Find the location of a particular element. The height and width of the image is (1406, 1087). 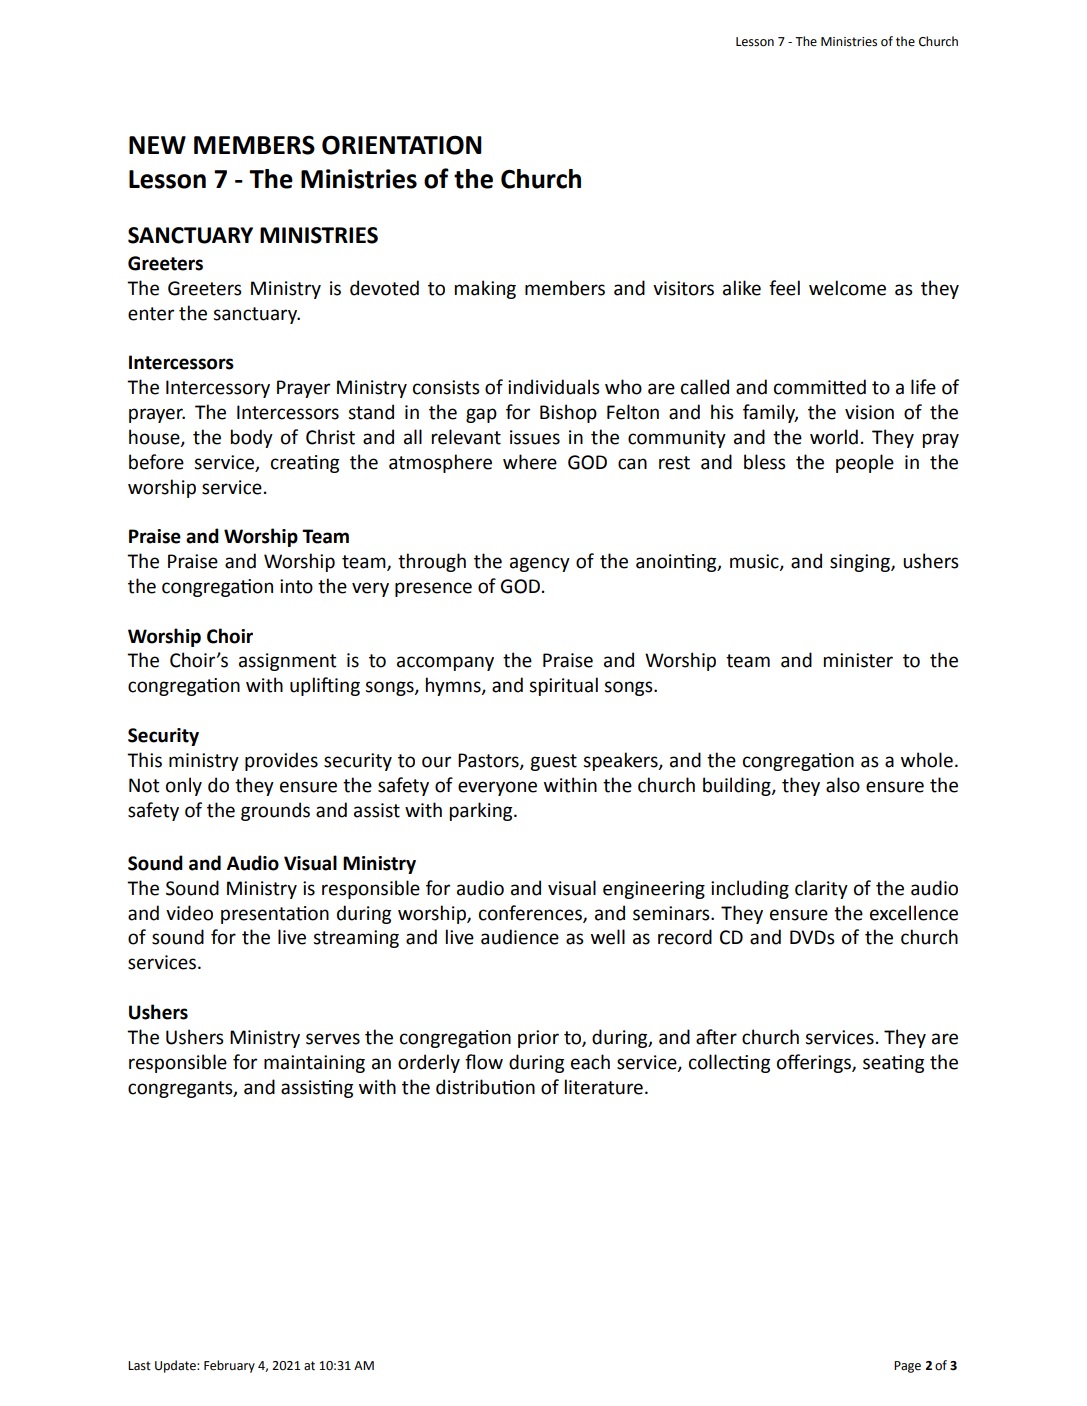

excellence is located at coordinates (914, 913).
